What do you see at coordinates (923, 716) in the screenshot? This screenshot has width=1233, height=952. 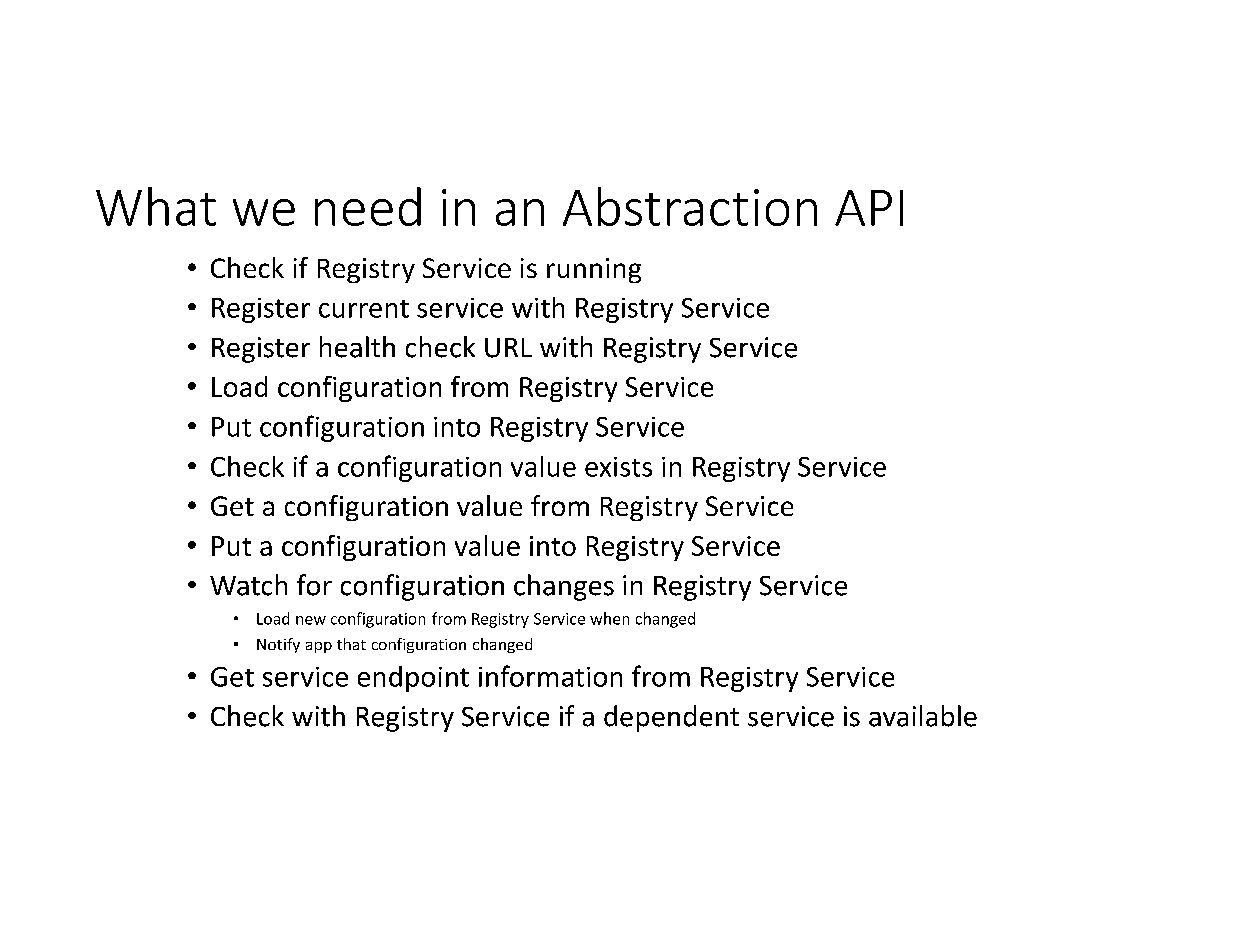 I see `available` at bounding box center [923, 716].
